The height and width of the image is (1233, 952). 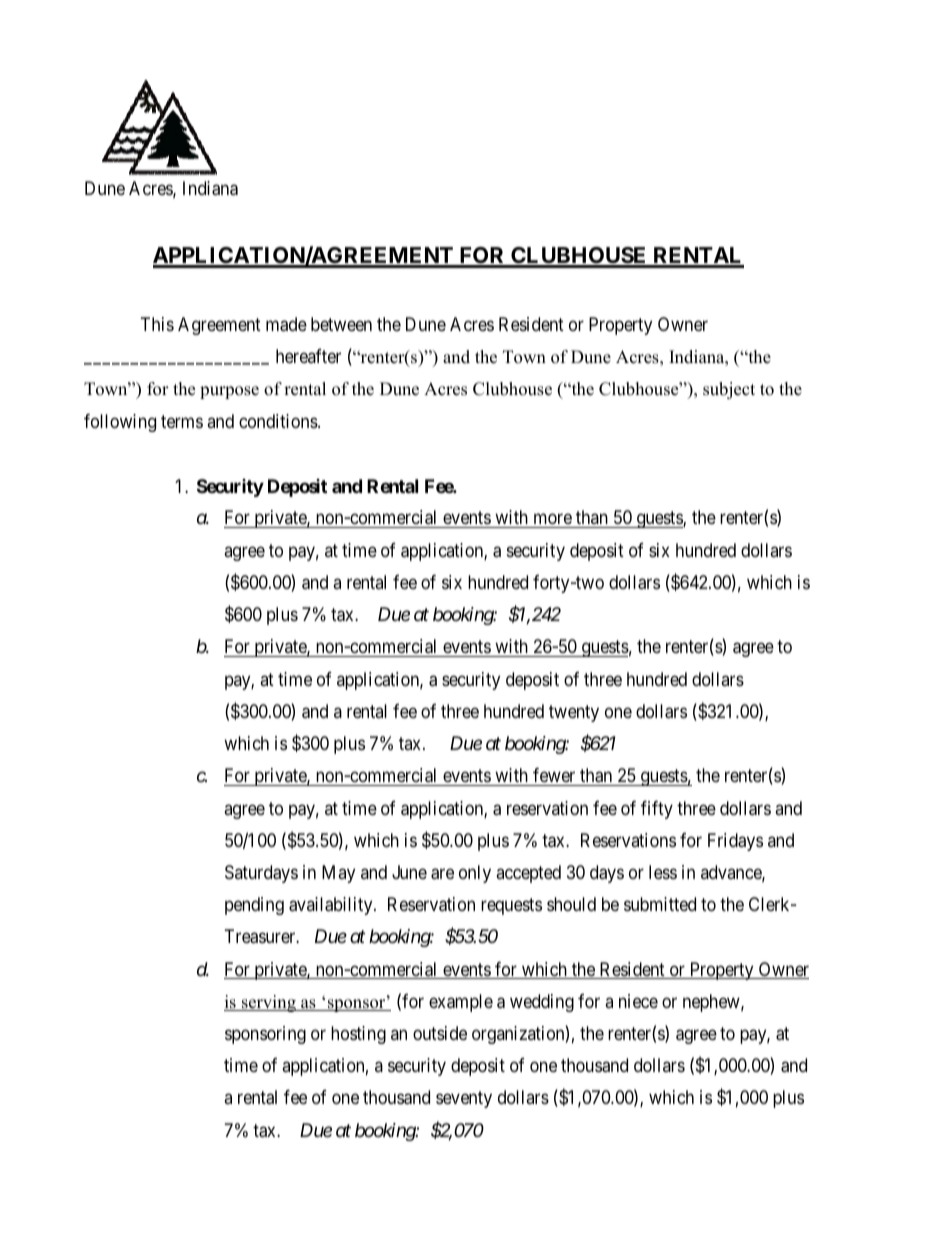 What do you see at coordinates (269, 1003) in the image?
I see `serving` at bounding box center [269, 1003].
